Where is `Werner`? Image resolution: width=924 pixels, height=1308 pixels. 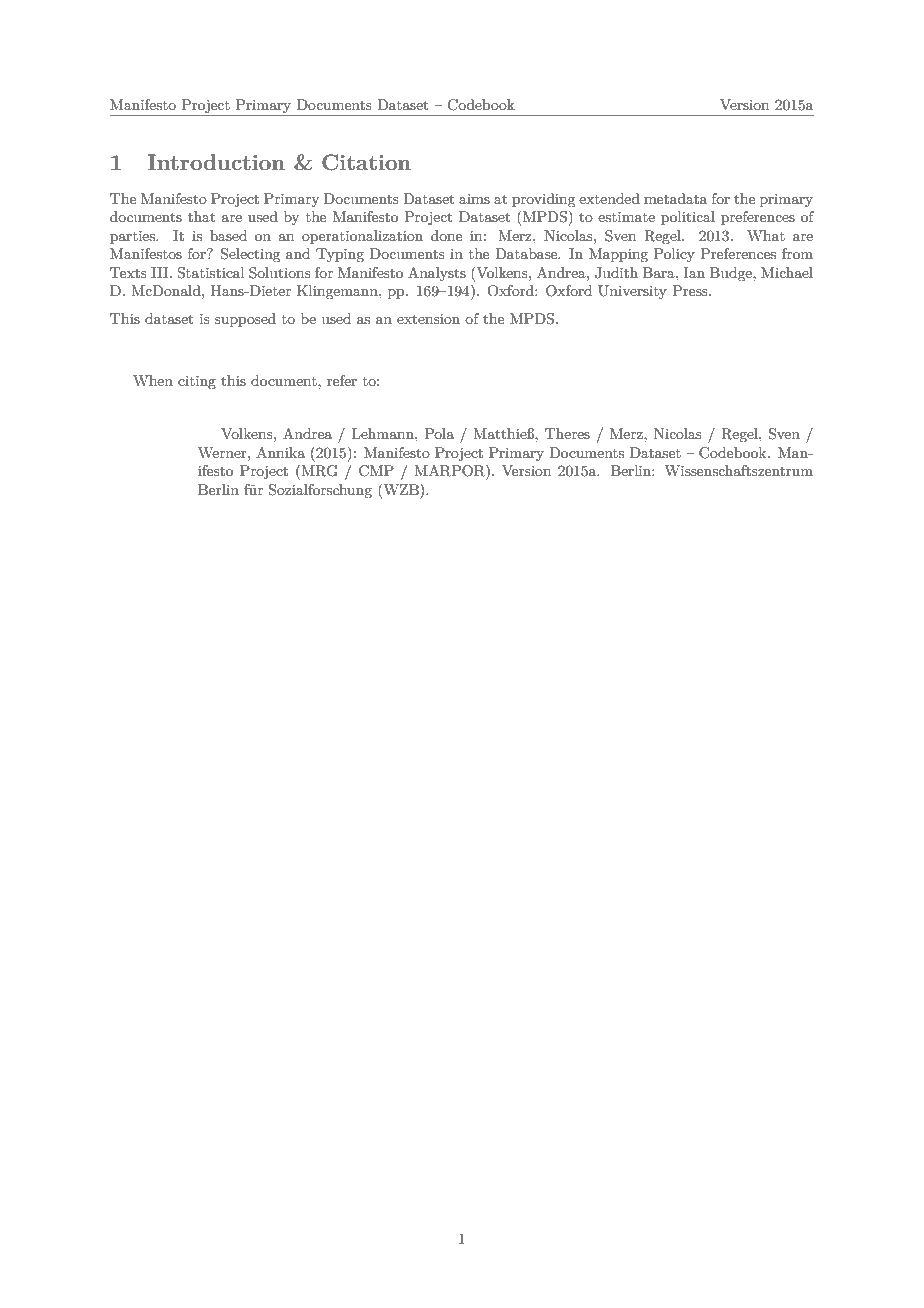
Werner is located at coordinates (223, 452).
